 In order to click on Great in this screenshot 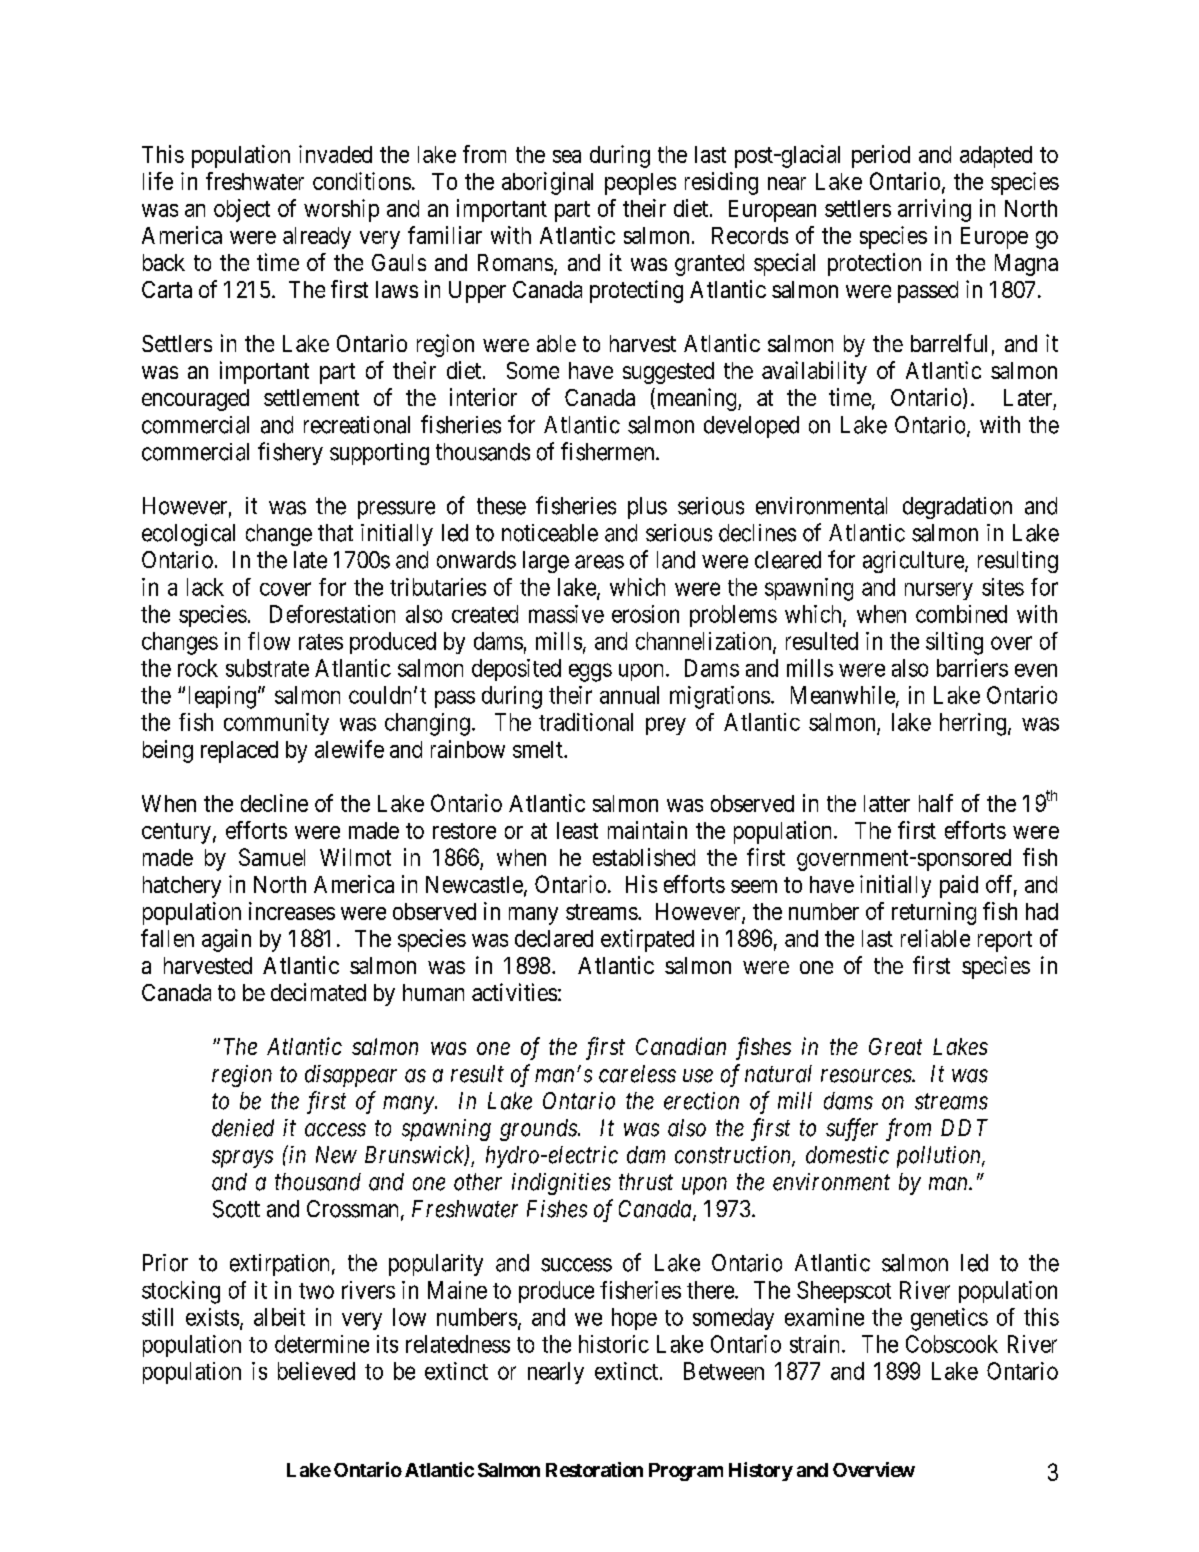, I will do `click(895, 1046)`.
